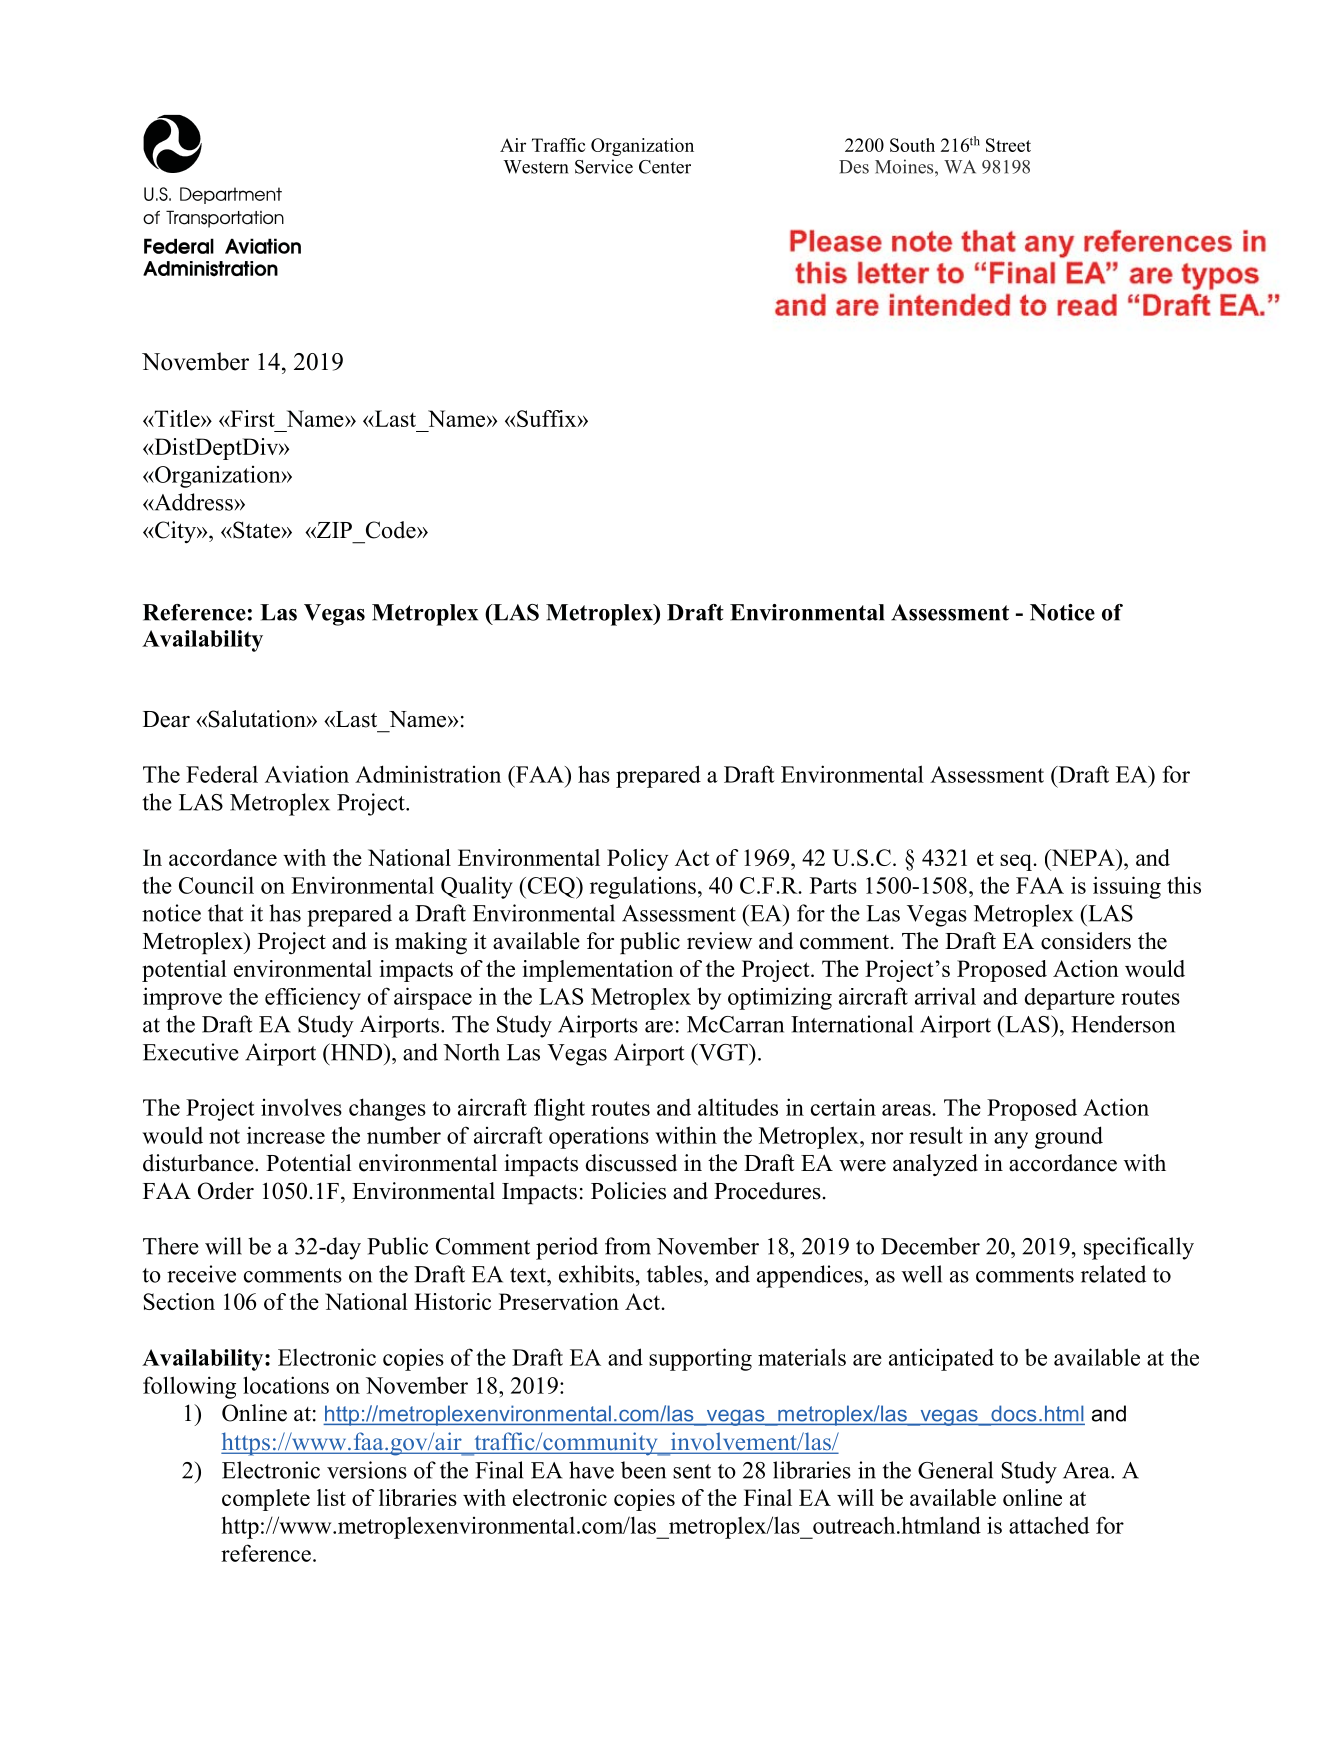  Describe the element at coordinates (536, 167) in the screenshot. I see `Western` at that location.
